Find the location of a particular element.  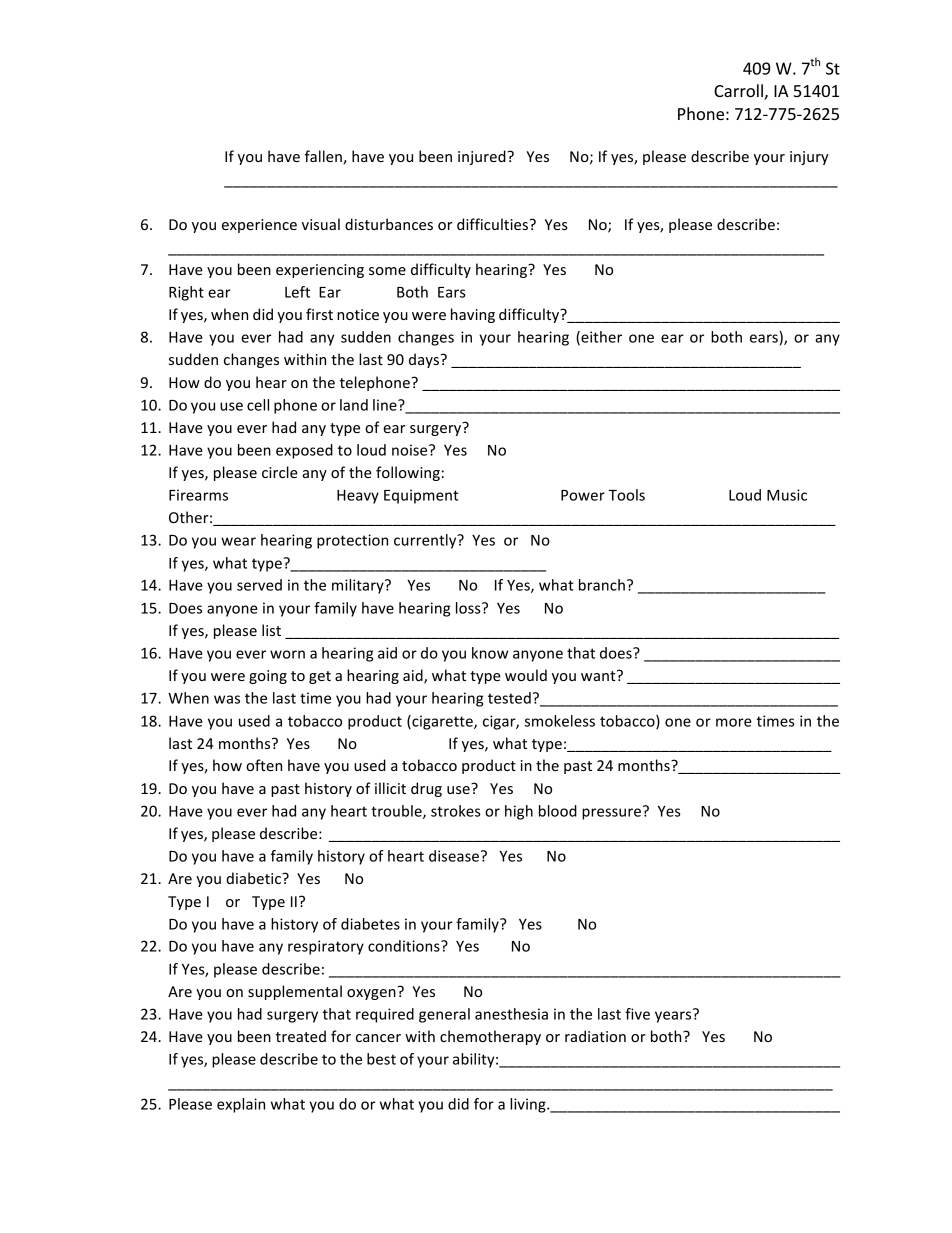

loss is located at coordinates (469, 608).
